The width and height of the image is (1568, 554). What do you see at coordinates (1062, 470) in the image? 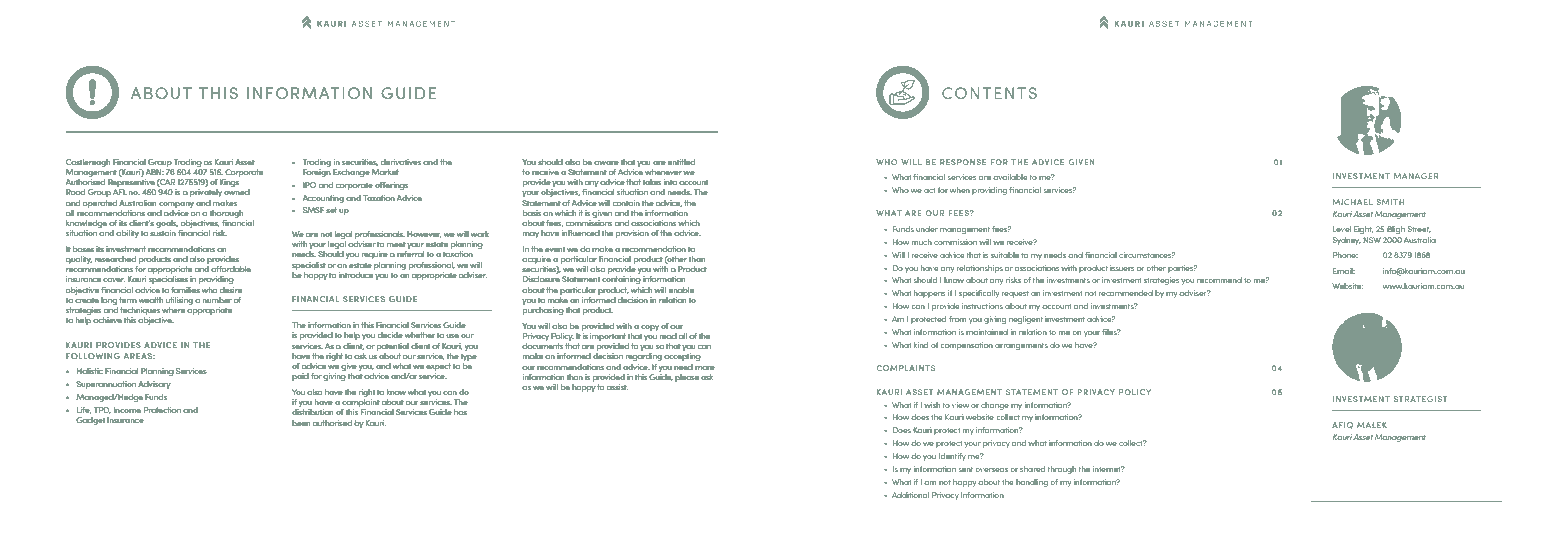
I see `through` at bounding box center [1062, 470].
